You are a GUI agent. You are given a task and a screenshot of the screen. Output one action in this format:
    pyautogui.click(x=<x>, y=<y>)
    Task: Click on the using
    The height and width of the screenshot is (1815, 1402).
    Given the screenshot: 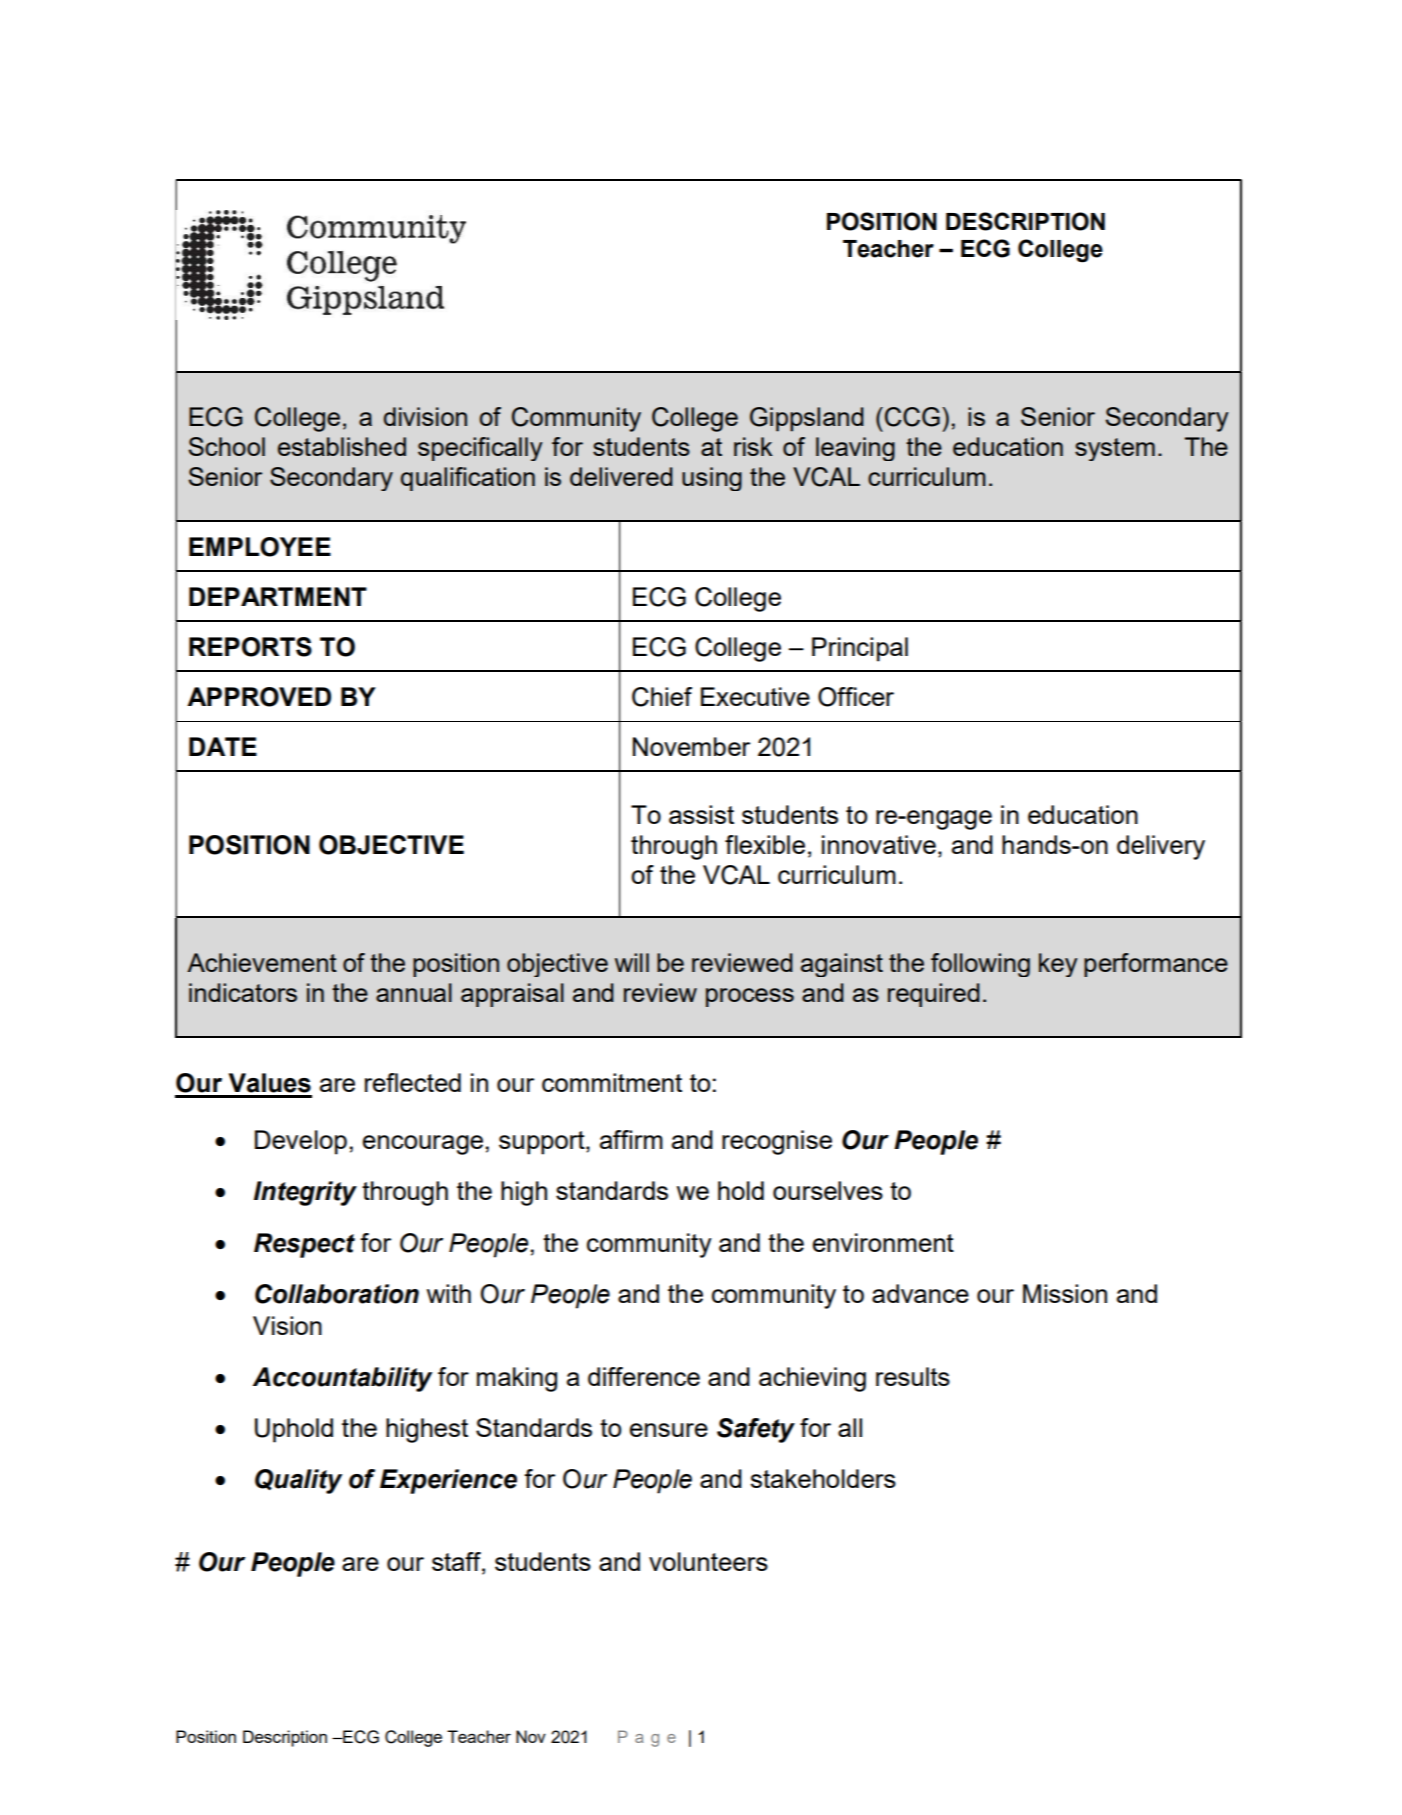 What is the action you would take?
    pyautogui.click(x=712, y=479)
